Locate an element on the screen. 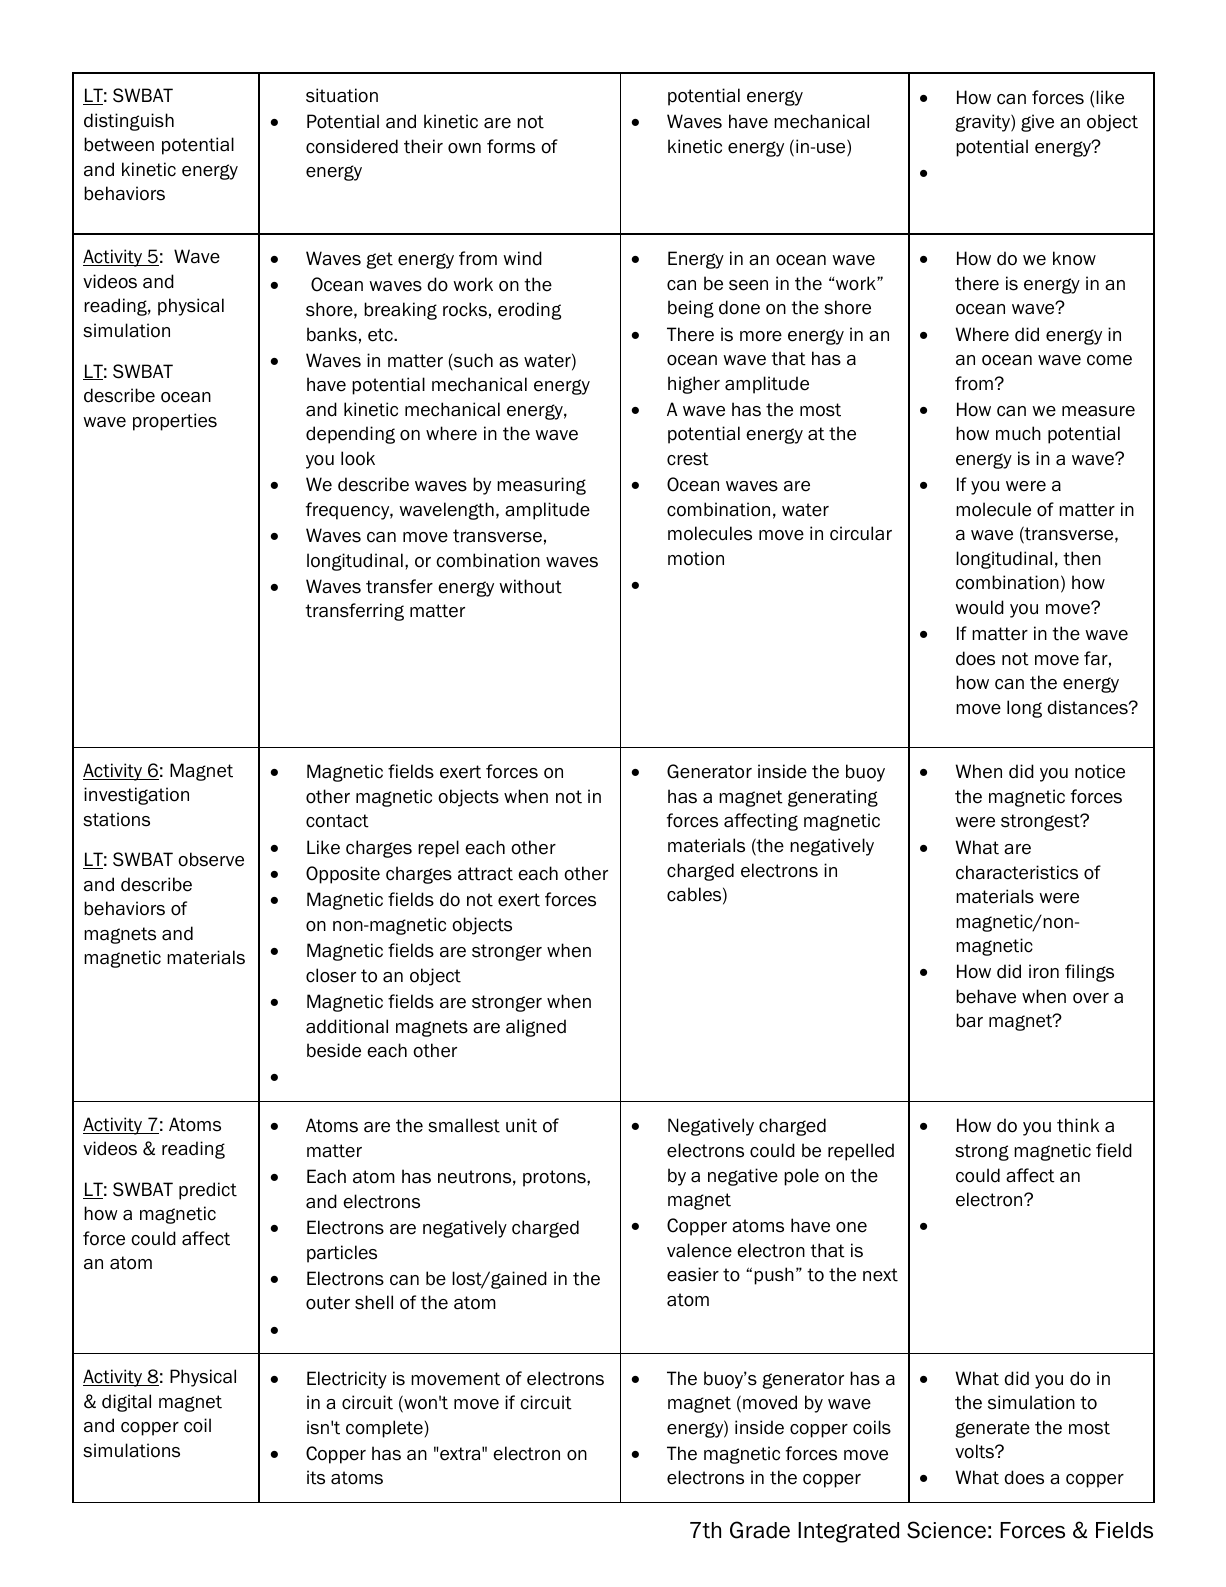 The height and width of the screenshot is (1587, 1226). think is located at coordinates (1078, 1125).
